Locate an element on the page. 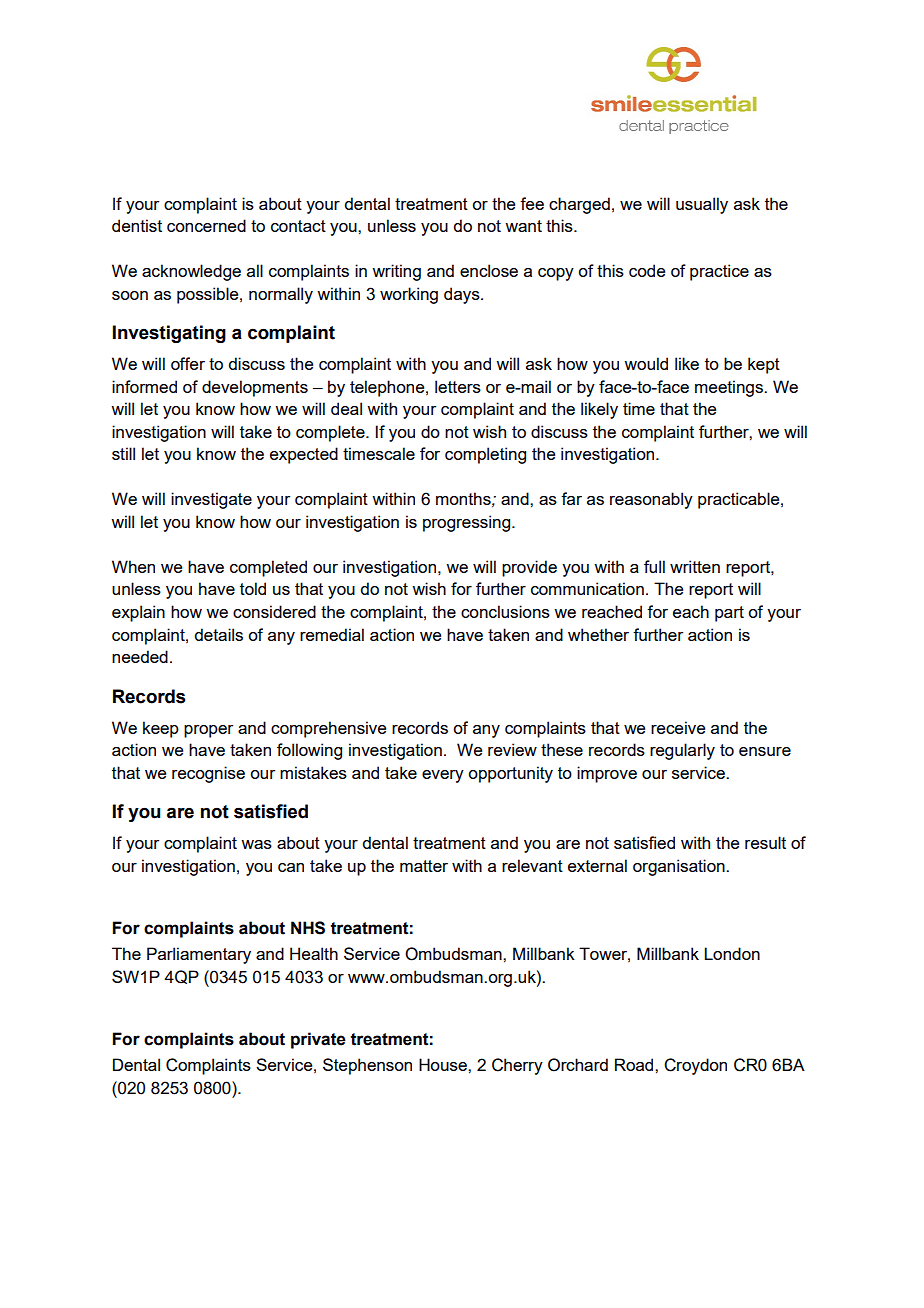 The image size is (924, 1308). recognise is located at coordinates (208, 774).
